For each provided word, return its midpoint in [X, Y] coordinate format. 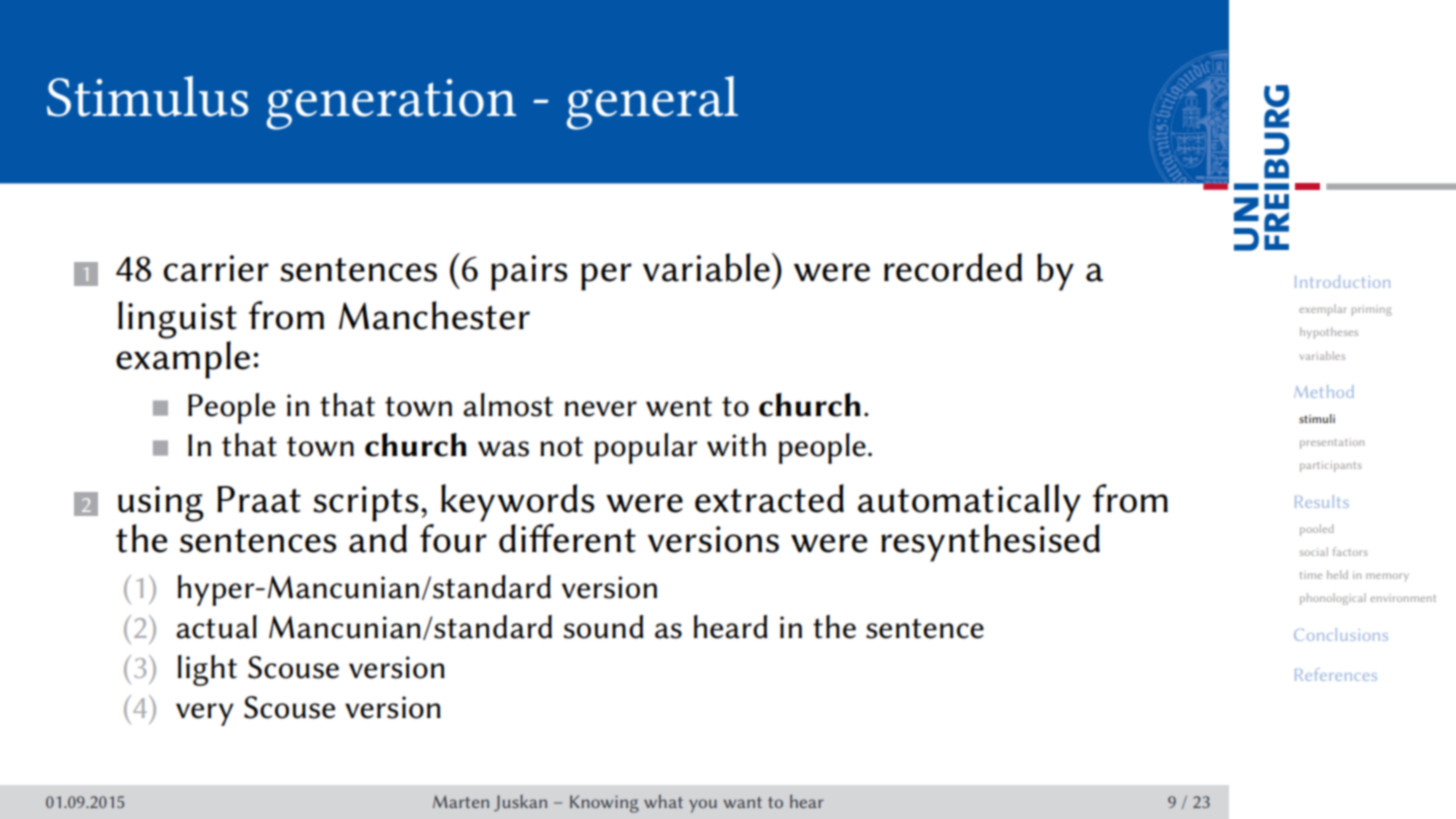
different [567, 538]
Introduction [1342, 281]
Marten [461, 801]
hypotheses [1329, 333]
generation [391, 104]
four [453, 537]
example [183, 360]
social [1314, 551]
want [742, 802]
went [679, 406]
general [652, 103]
